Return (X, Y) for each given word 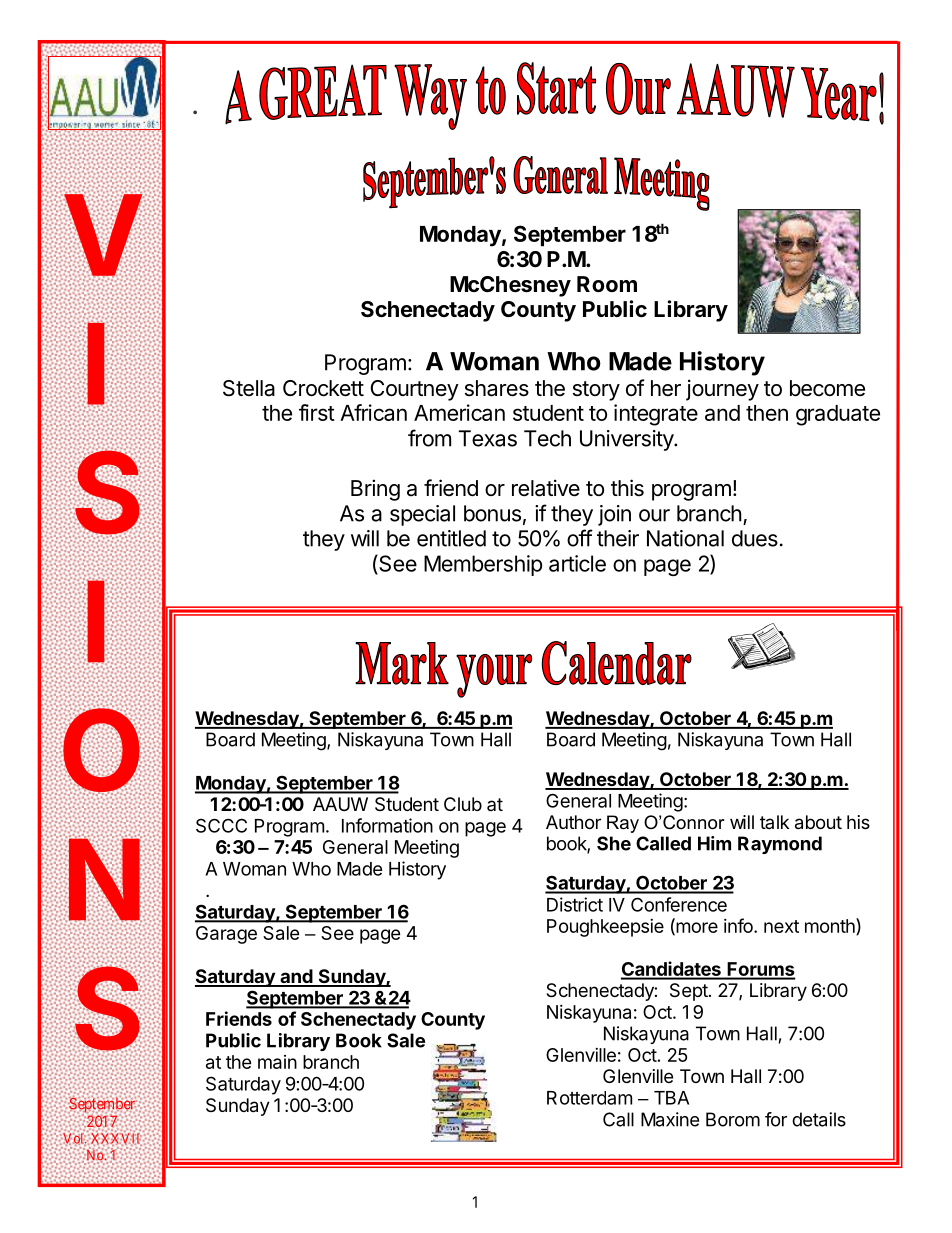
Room (607, 284)
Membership (483, 565)
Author (573, 822)
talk (774, 822)
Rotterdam (589, 1098)
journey (722, 390)
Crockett (323, 388)
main (277, 1062)
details (819, 1119)
